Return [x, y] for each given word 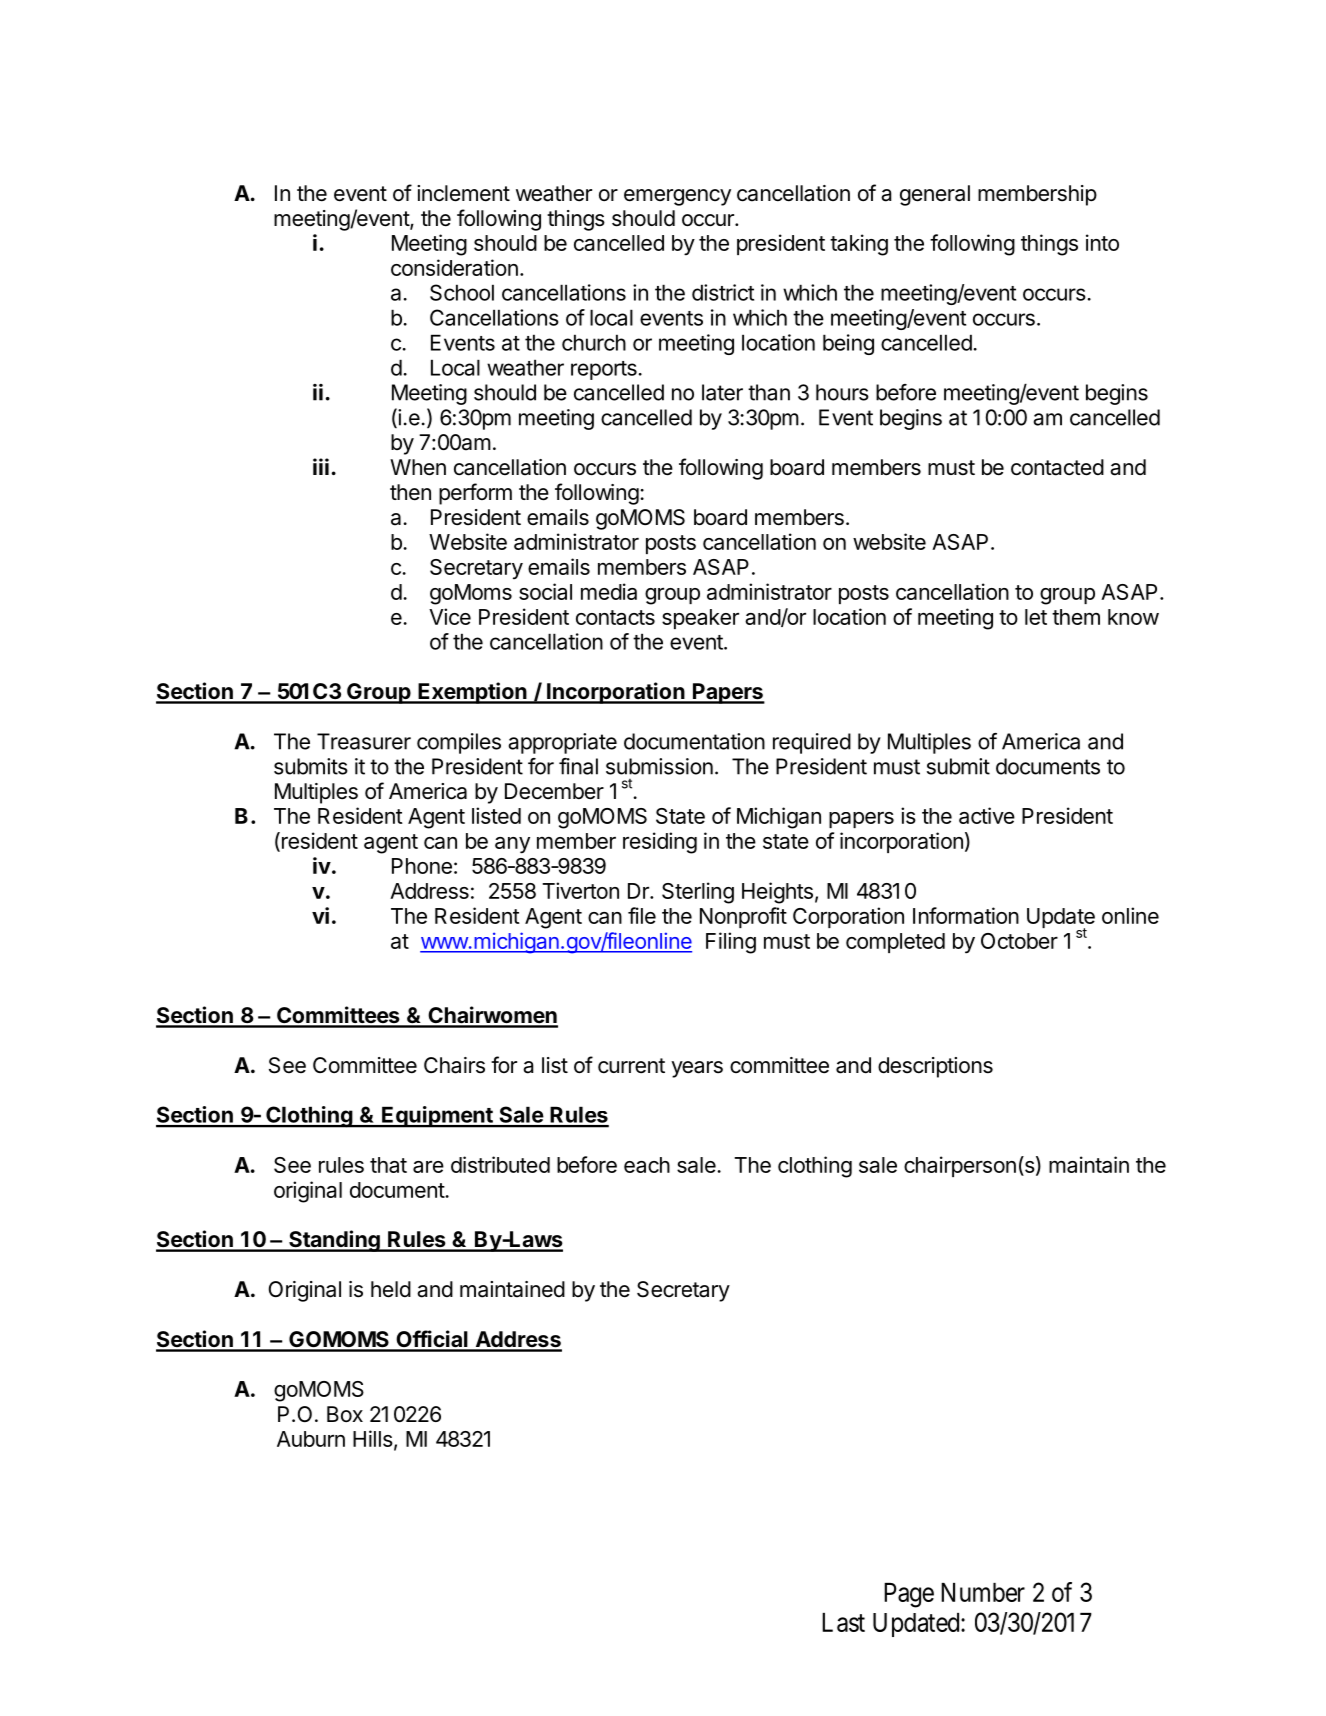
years [697, 1069]
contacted [1057, 467]
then [410, 492]
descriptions [935, 1067]
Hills [373, 1438]
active [987, 815]
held [391, 1289]
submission [659, 766]
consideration [454, 267]
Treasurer [364, 741]
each [647, 1165]
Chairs [454, 1065]
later [722, 392]
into [1102, 242]
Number [983, 1592]
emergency [677, 197]
